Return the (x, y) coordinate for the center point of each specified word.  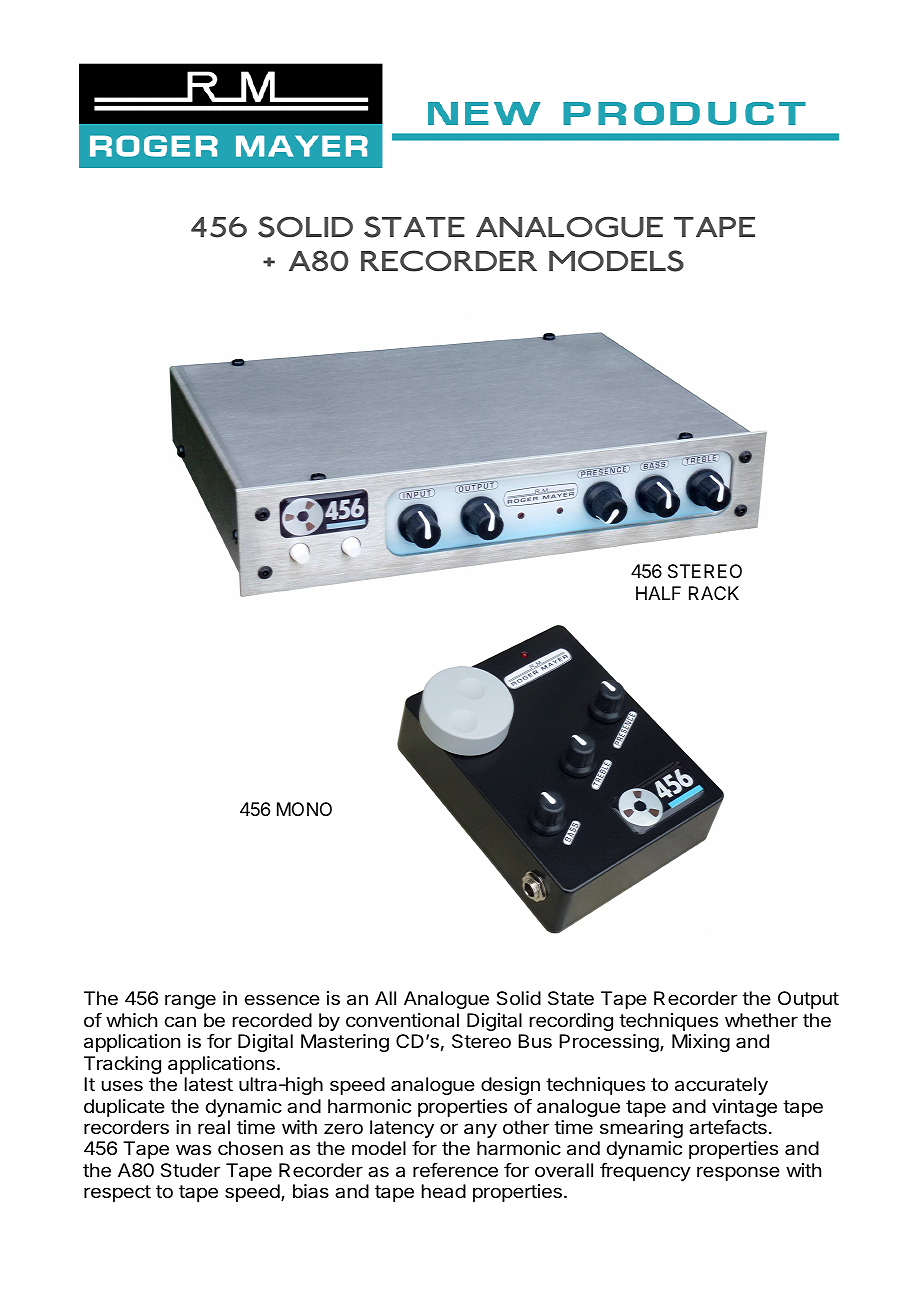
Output (808, 1000)
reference (455, 1170)
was (193, 1150)
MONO (304, 809)
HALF (658, 593)
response (738, 1173)
